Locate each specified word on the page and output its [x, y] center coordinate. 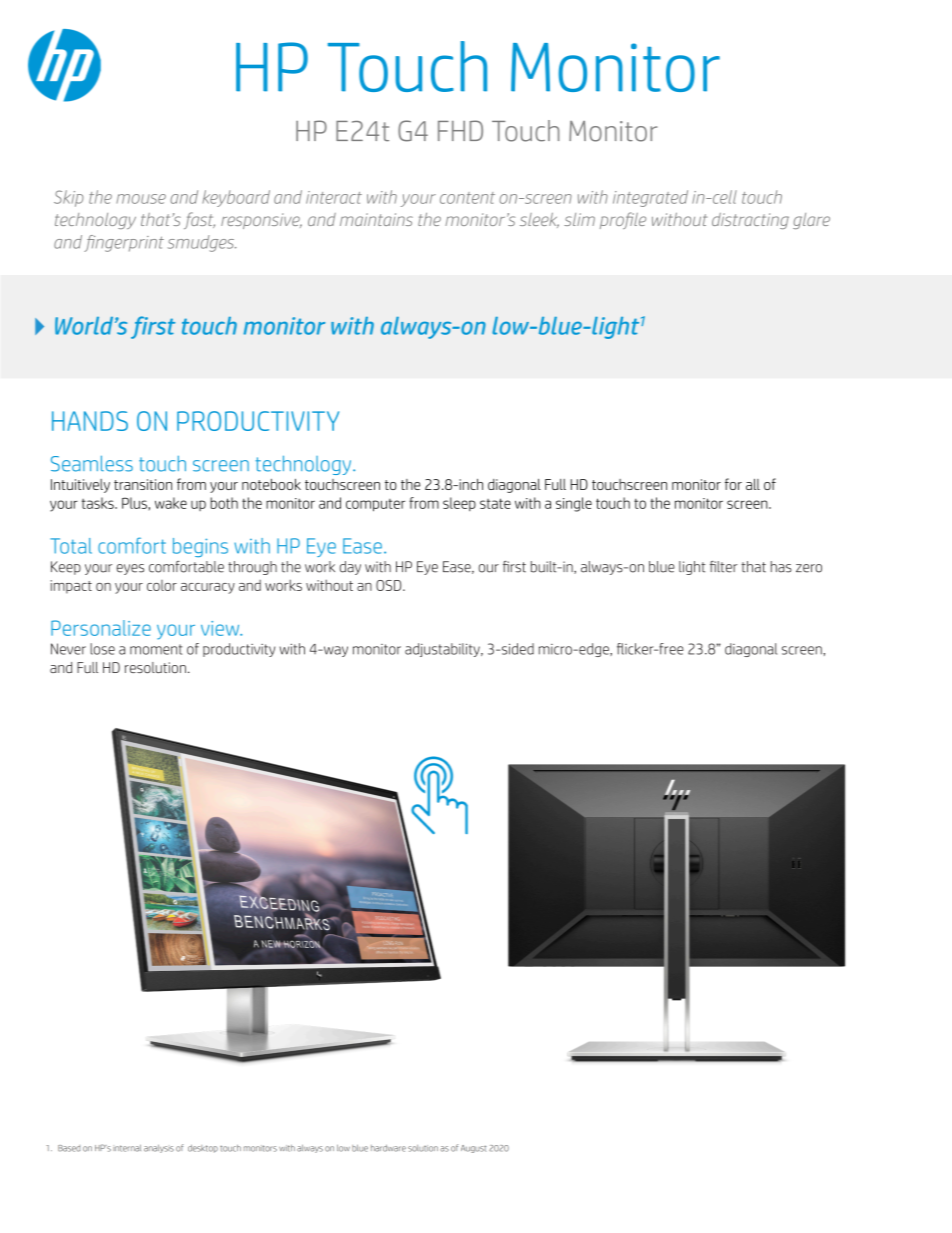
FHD [460, 130]
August [473, 1149]
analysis [159, 1149]
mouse [141, 199]
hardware [388, 1148]
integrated [650, 198]
